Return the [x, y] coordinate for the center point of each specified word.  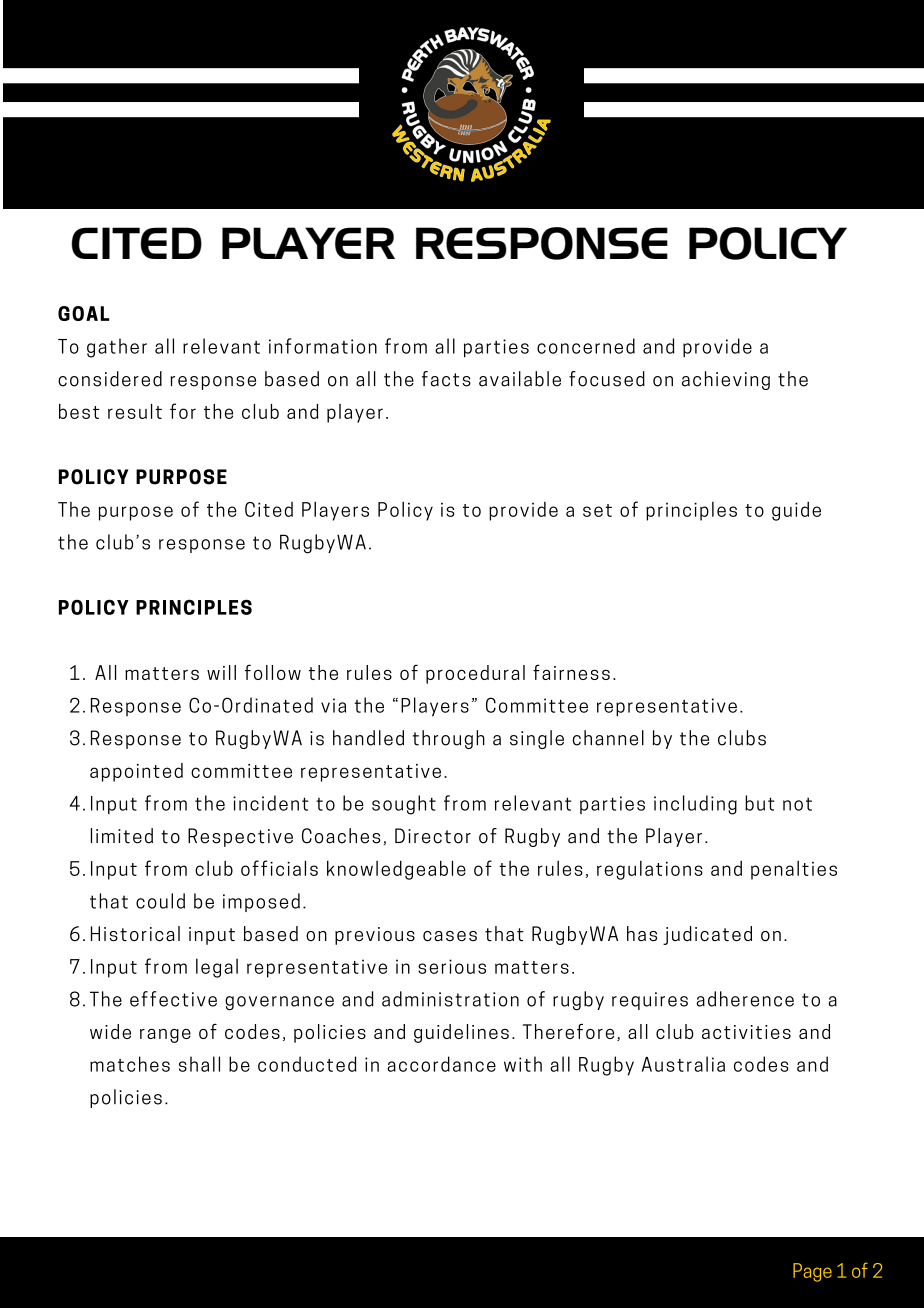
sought [404, 805]
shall [199, 1064]
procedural [475, 674]
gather [117, 348]
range [165, 1036]
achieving [726, 380]
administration [450, 999]
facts [446, 379]
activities [746, 1032]
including [695, 805]
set [597, 510]
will [221, 672]
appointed [136, 772]
